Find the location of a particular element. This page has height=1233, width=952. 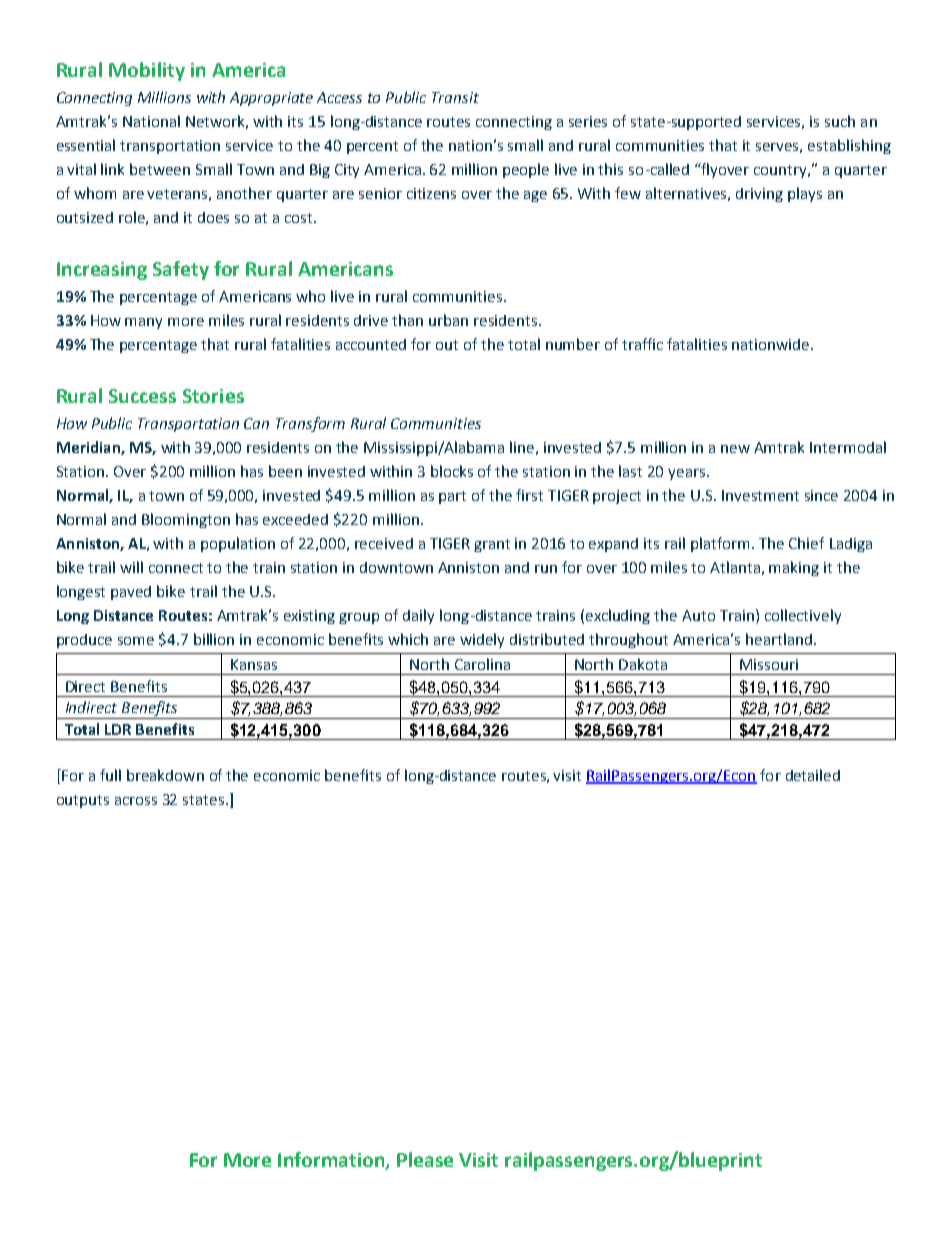

detailed is located at coordinates (813, 775).
